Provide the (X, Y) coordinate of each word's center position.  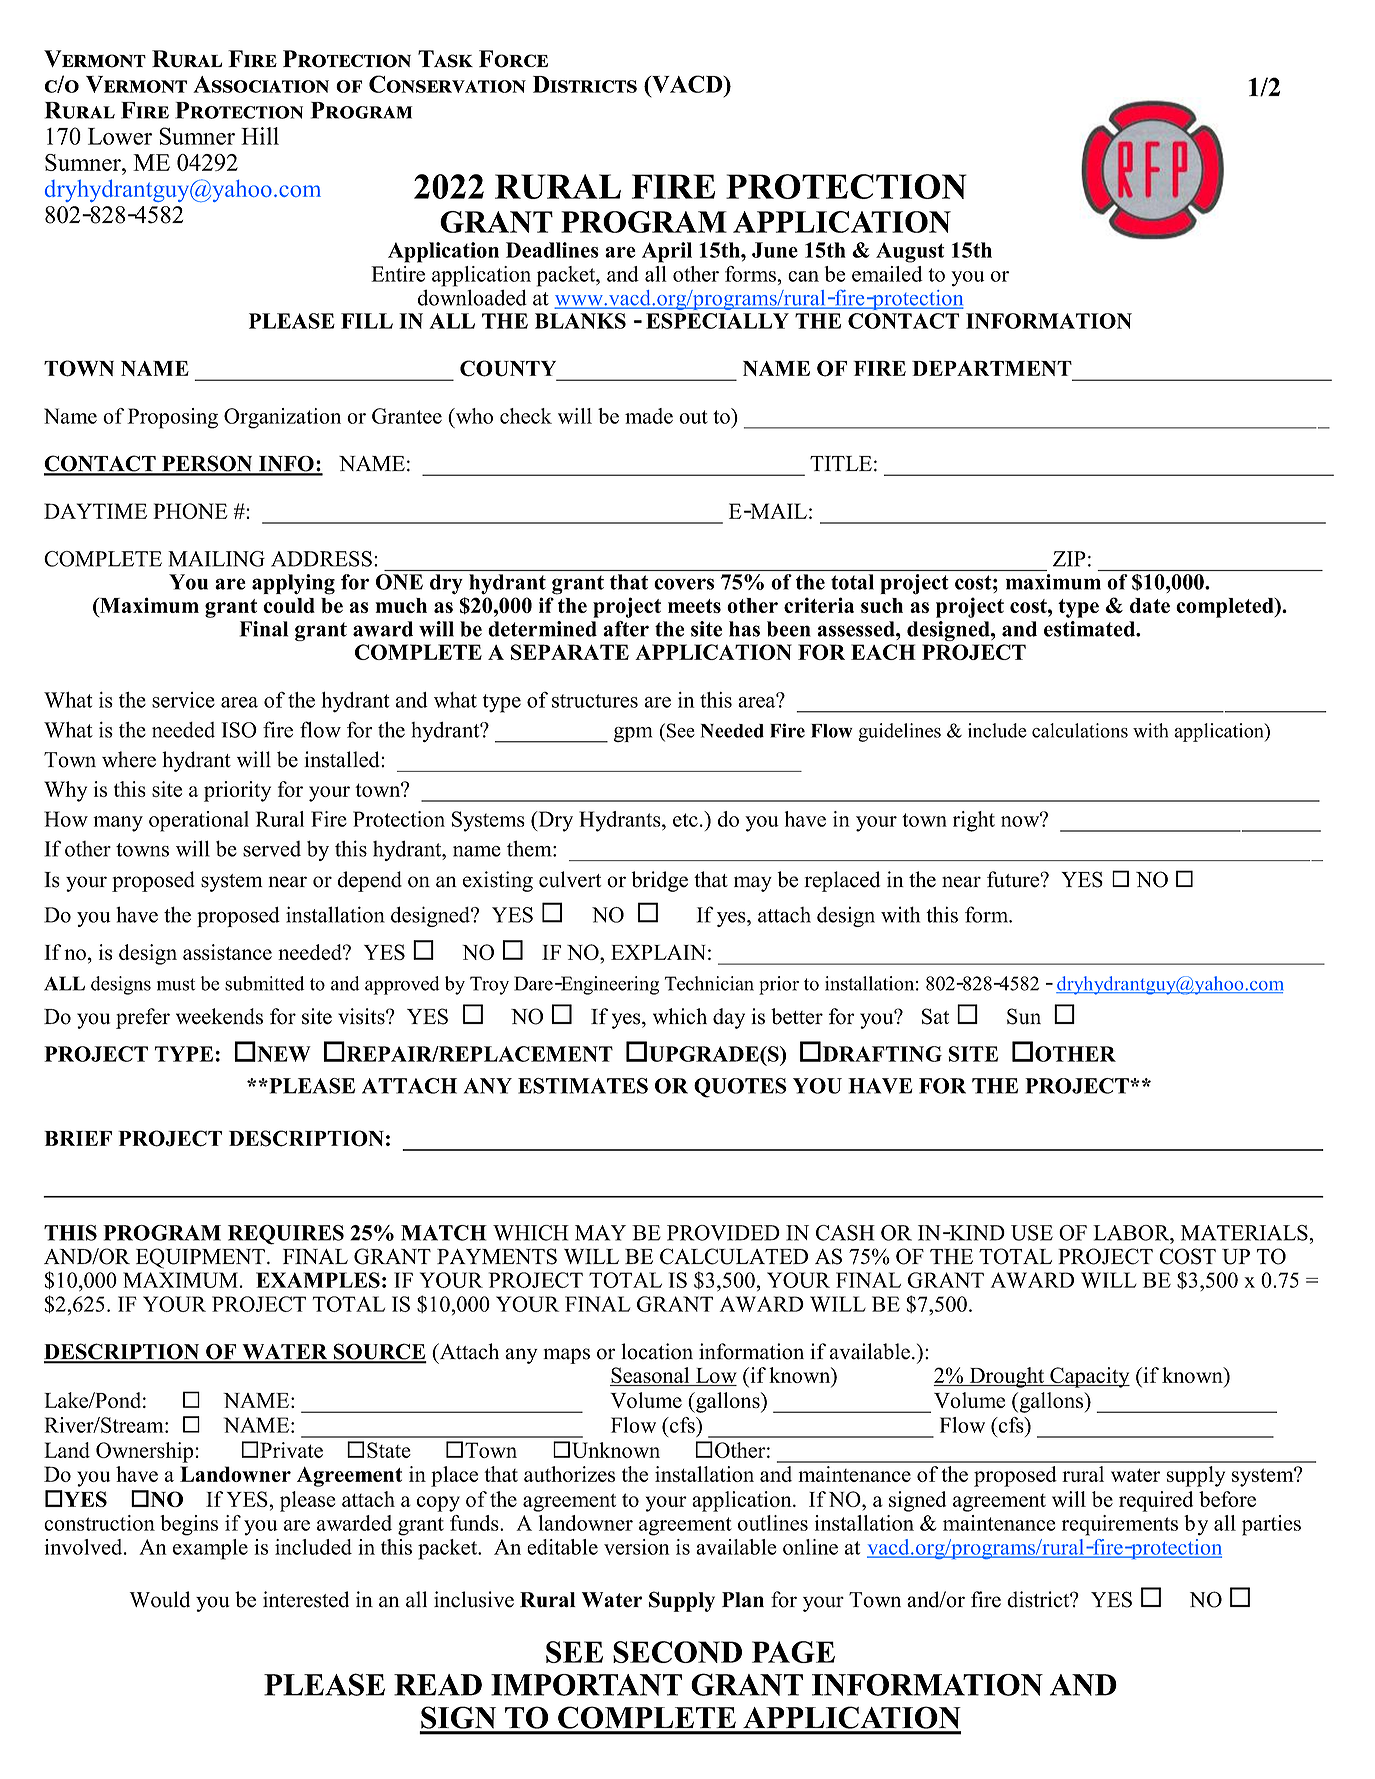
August (910, 252)
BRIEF (78, 1138)
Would (160, 1599)
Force (513, 59)
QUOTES (740, 1088)
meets (694, 606)
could (289, 605)
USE (1032, 1233)
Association (261, 84)
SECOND (677, 1652)
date (1150, 605)
